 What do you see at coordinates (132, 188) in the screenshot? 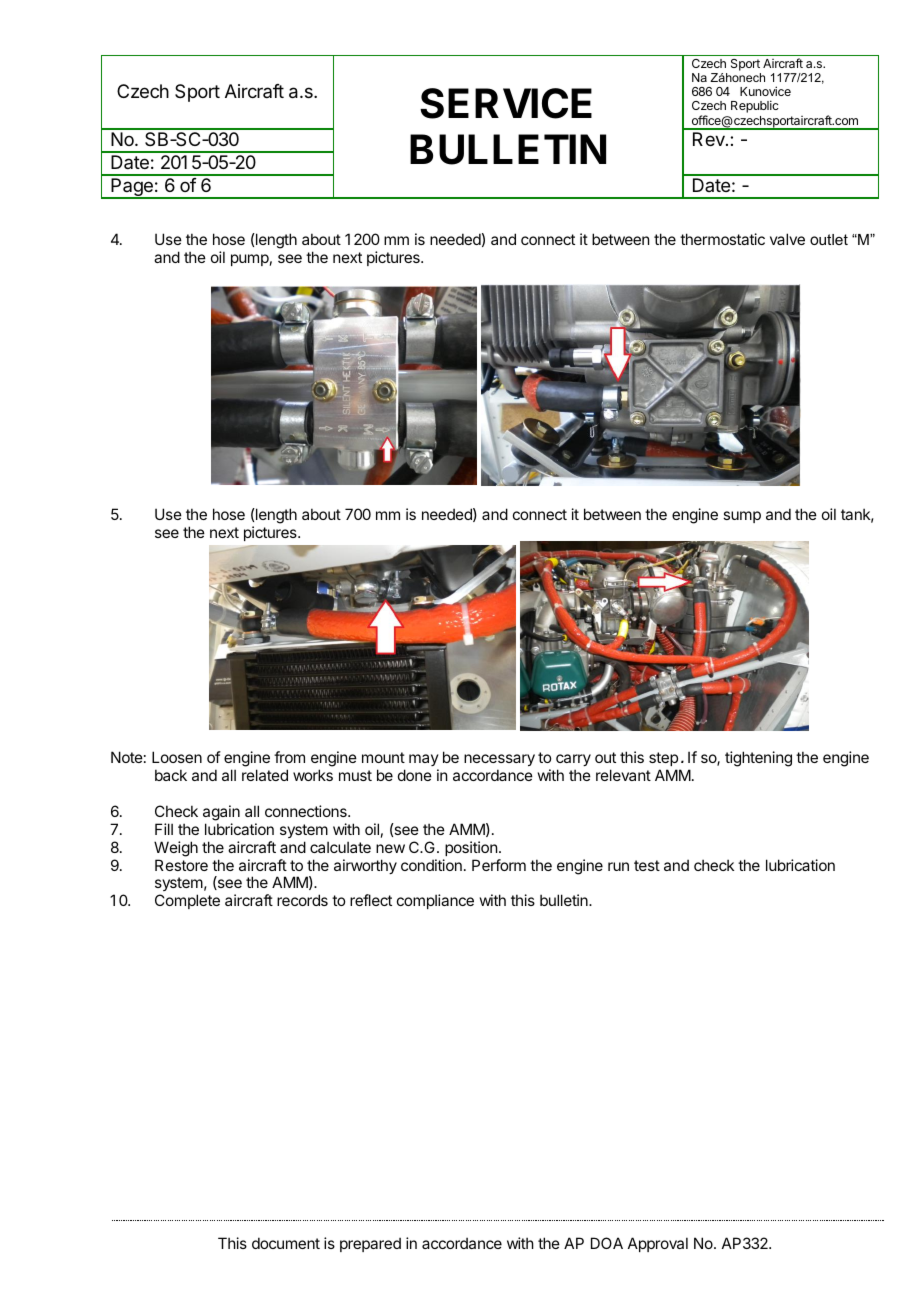
I see `Page` at bounding box center [132, 188].
